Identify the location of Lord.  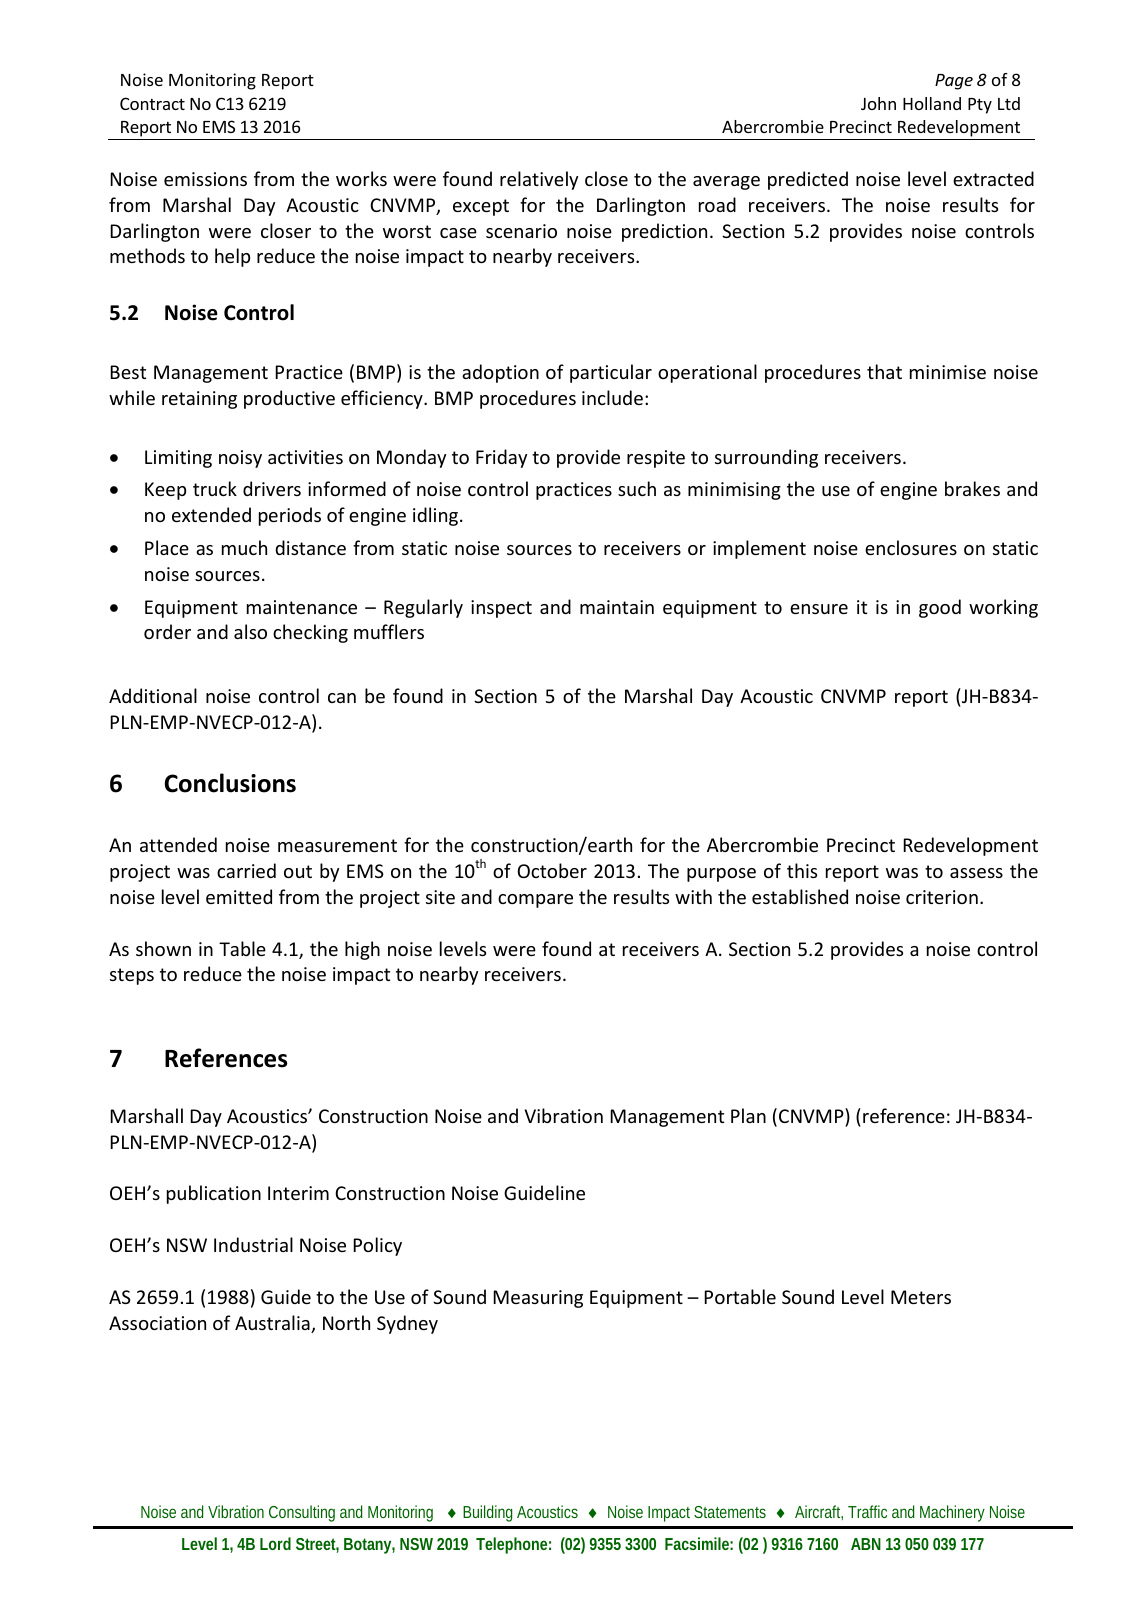
(275, 1543).
